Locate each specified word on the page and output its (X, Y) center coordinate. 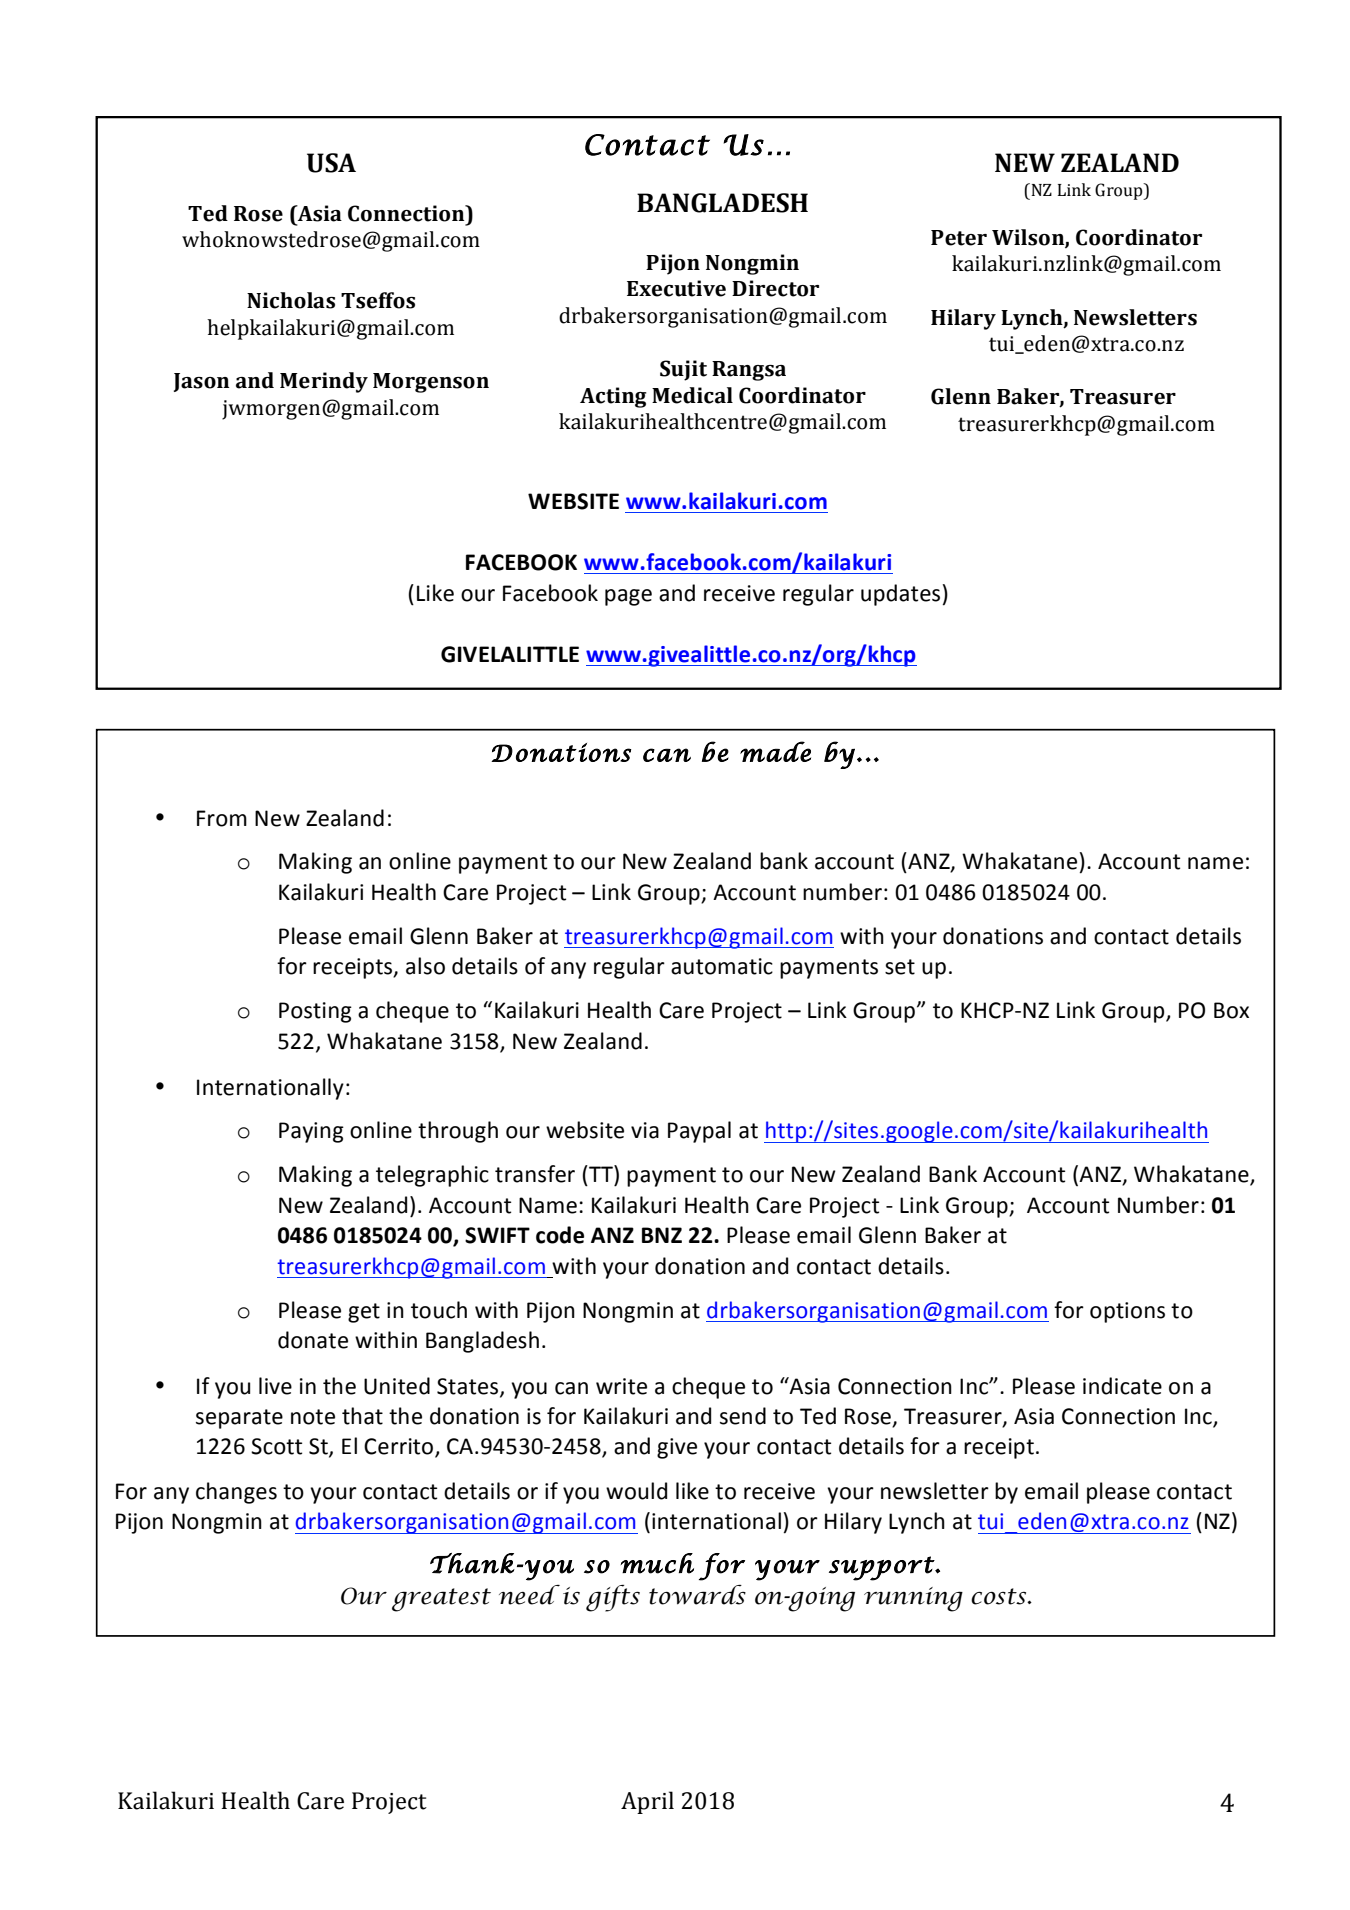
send (743, 1416)
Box (1231, 1010)
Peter (959, 238)
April (647, 1802)
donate (313, 1340)
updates (900, 595)
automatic (722, 966)
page (628, 597)
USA (331, 163)
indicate (1122, 1386)
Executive (676, 288)
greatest (441, 1600)
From (222, 818)
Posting (315, 1012)
